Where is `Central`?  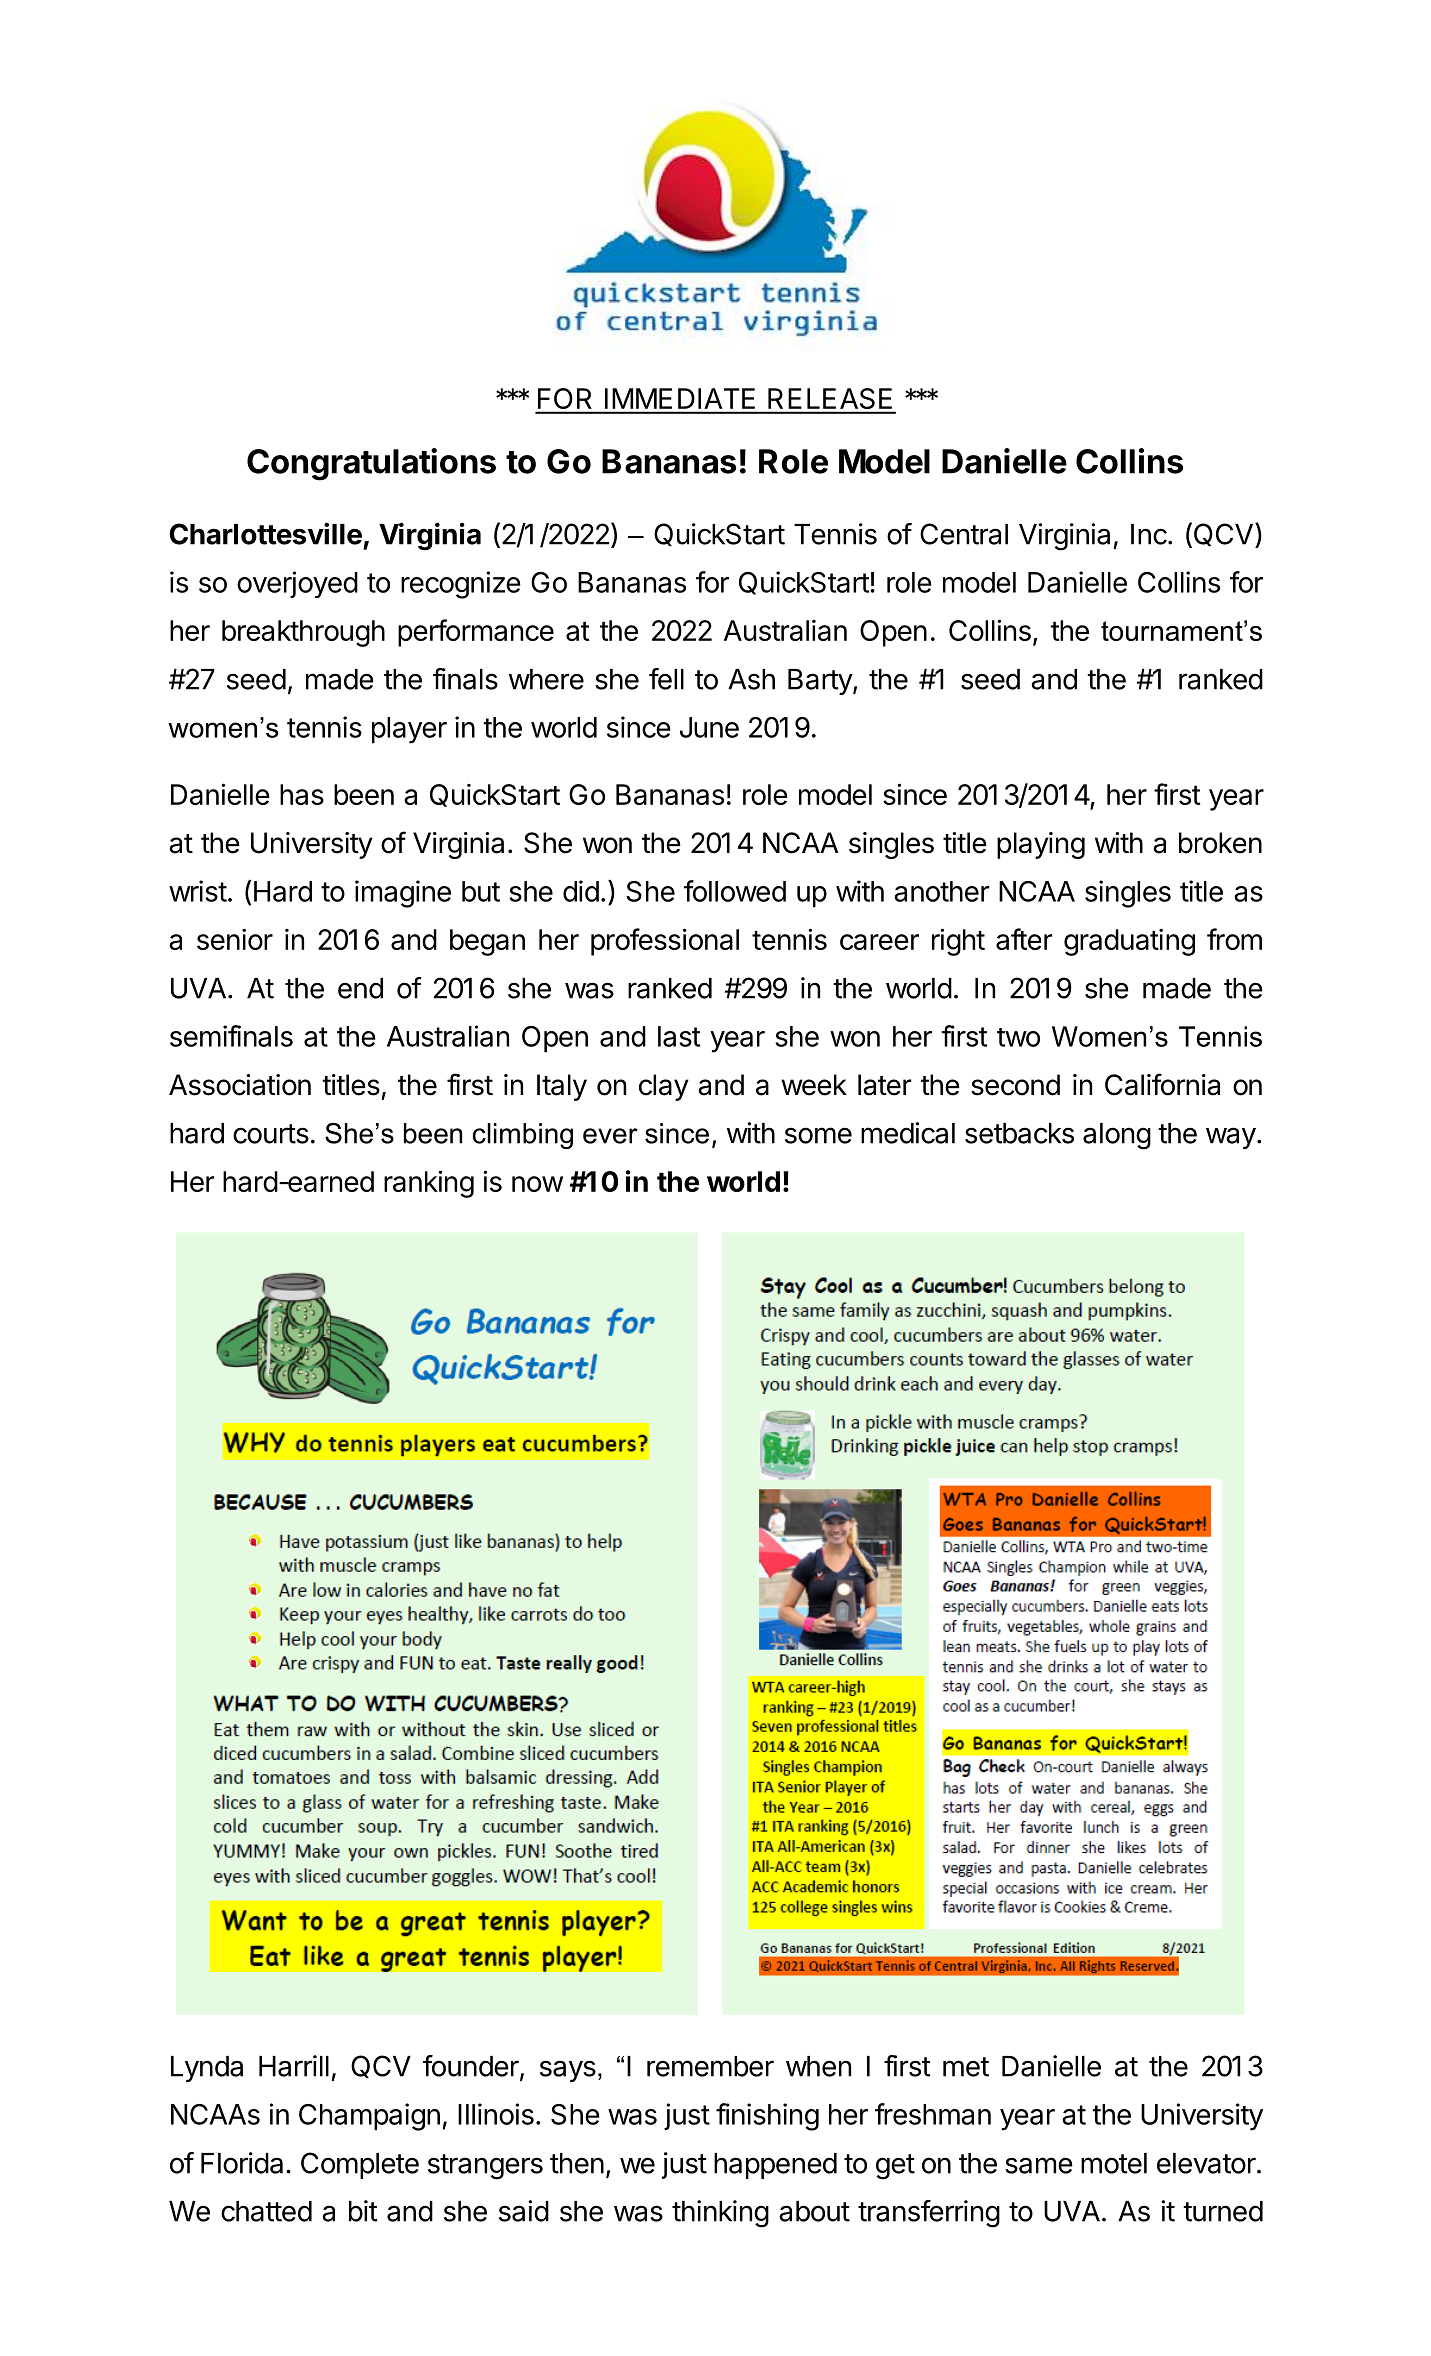 Central is located at coordinates (964, 534).
